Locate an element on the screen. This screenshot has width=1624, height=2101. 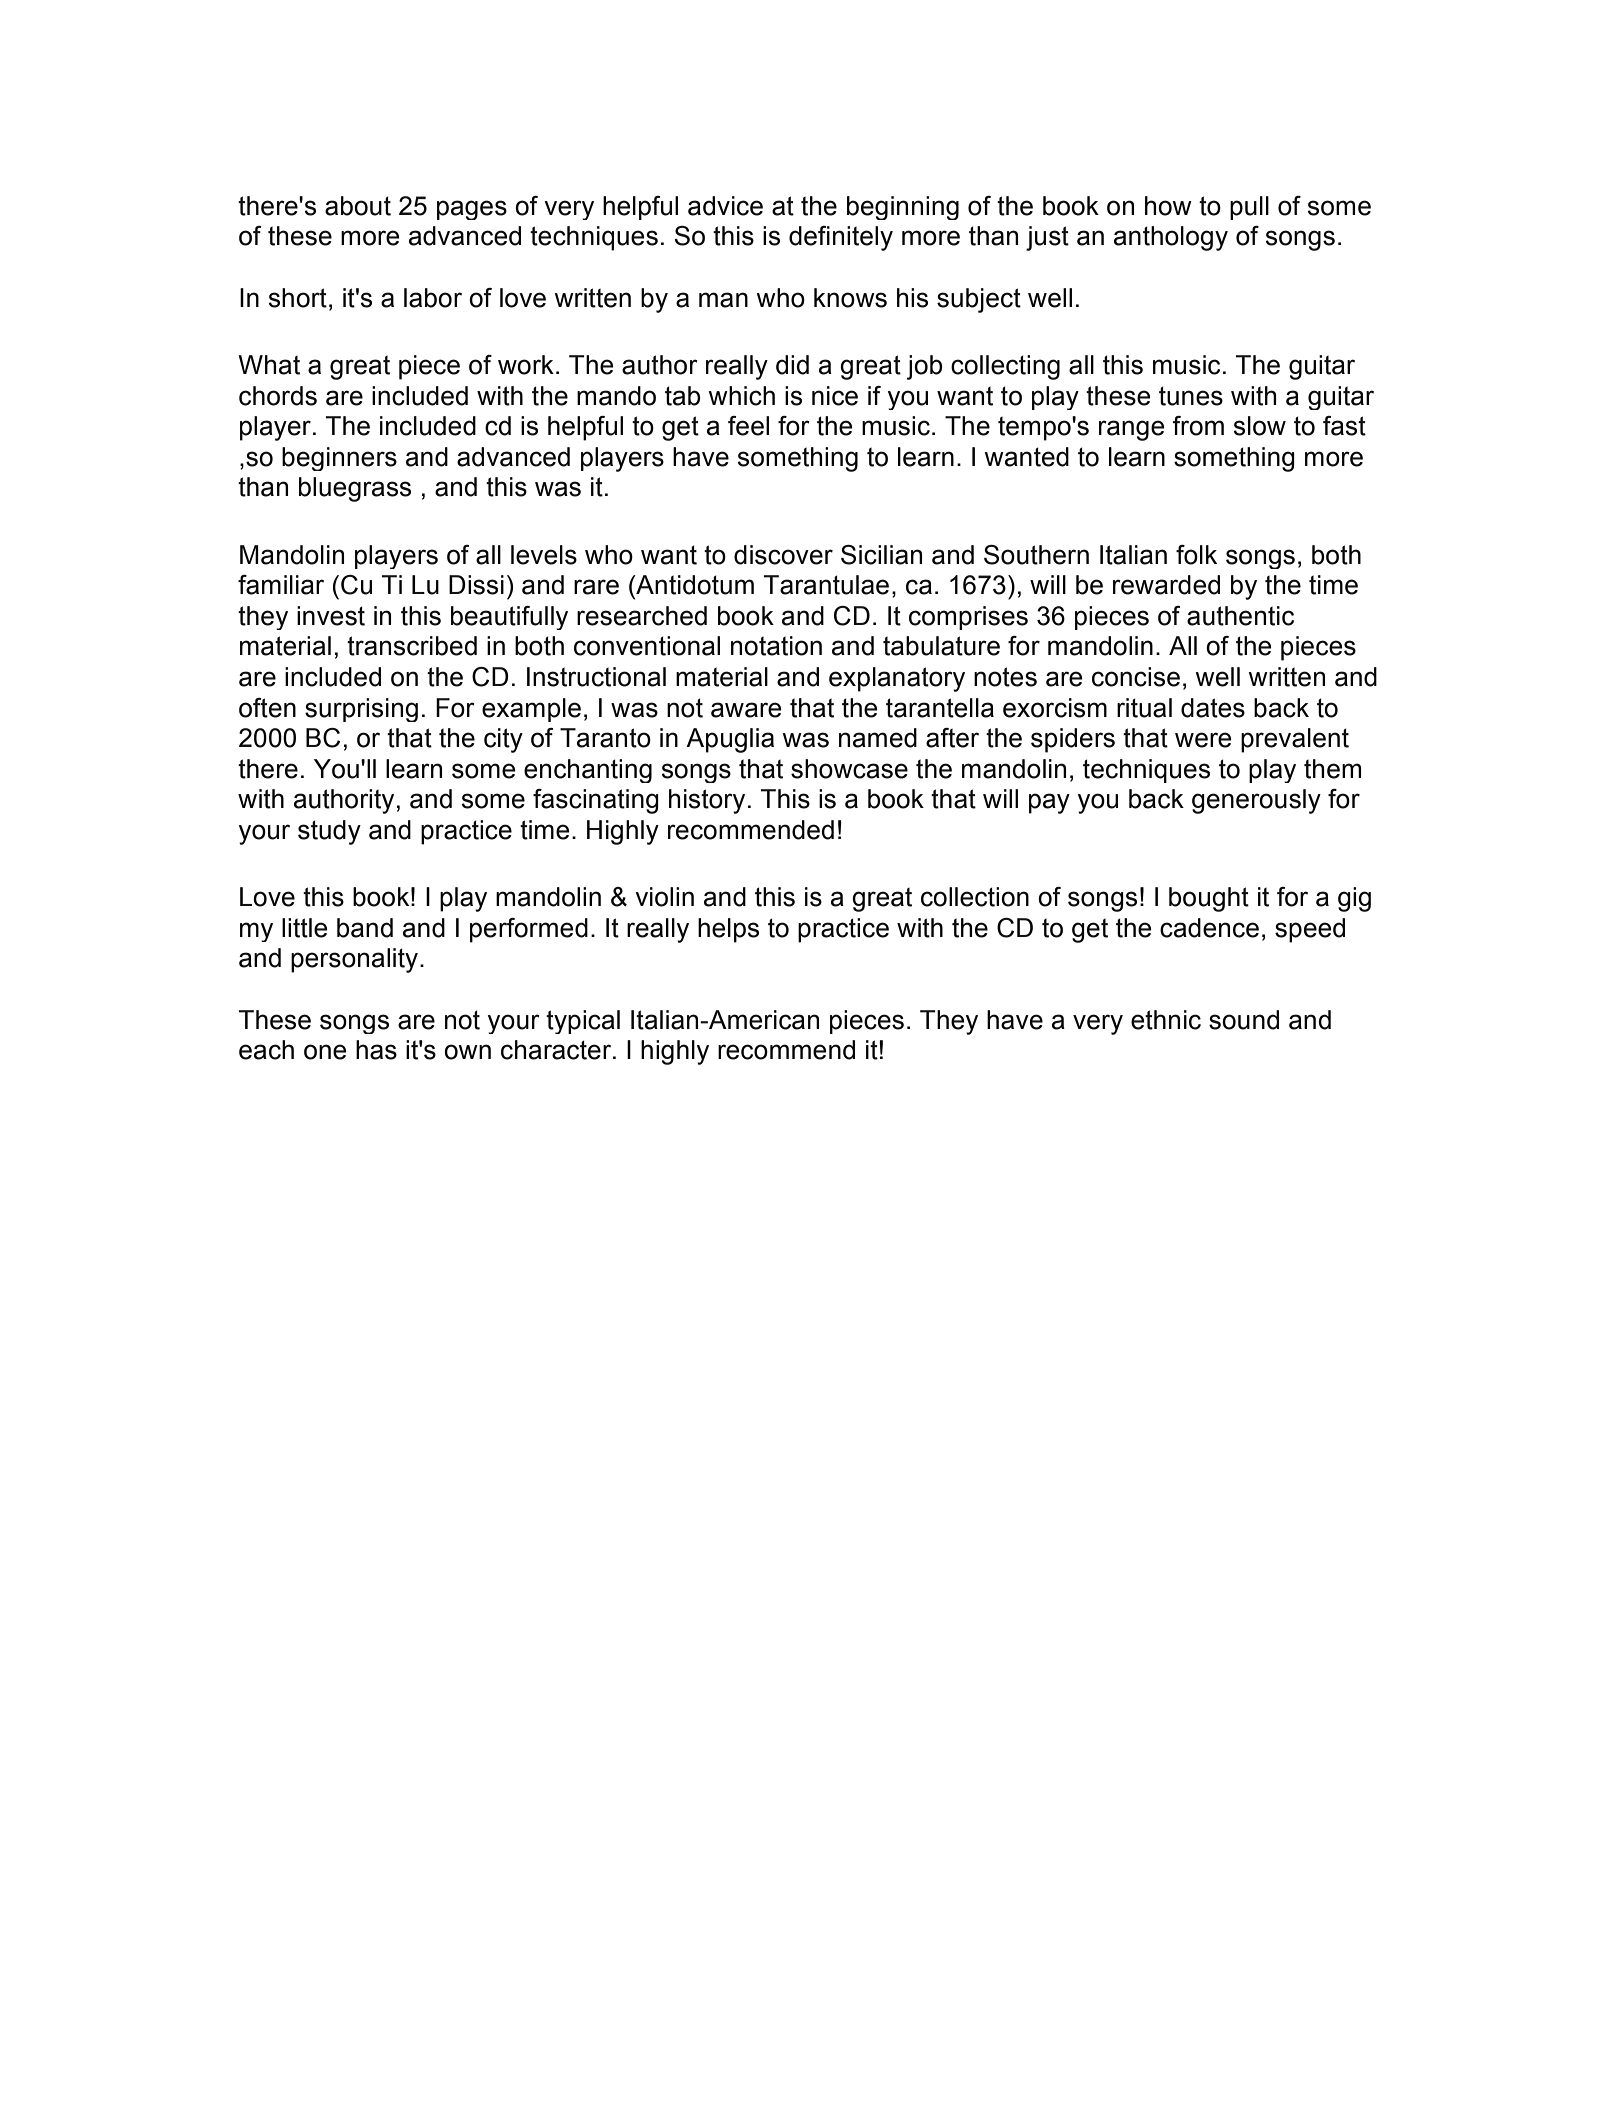
typical is located at coordinates (583, 1022).
